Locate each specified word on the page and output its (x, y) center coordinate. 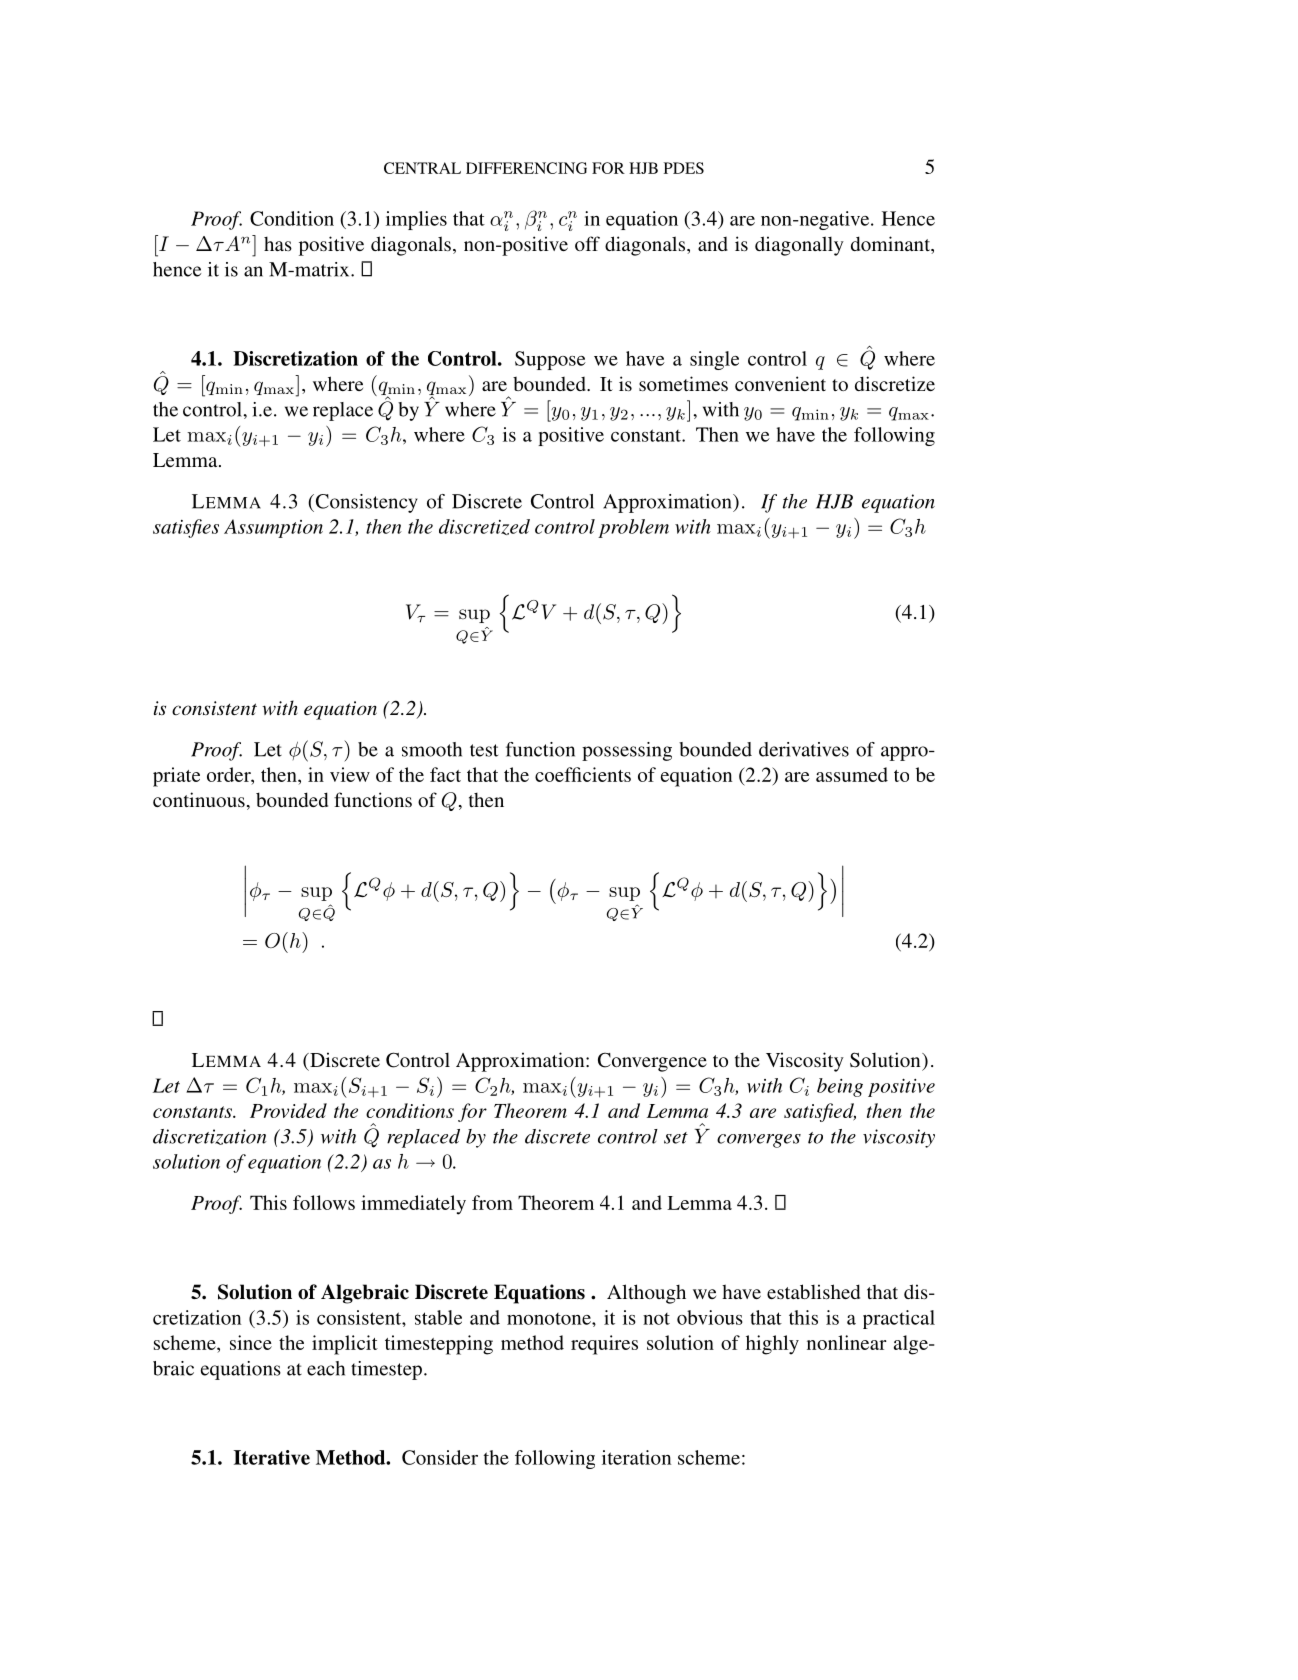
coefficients (583, 774)
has (278, 244)
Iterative (272, 1457)
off (587, 243)
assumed (852, 774)
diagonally (799, 246)
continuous (199, 799)
